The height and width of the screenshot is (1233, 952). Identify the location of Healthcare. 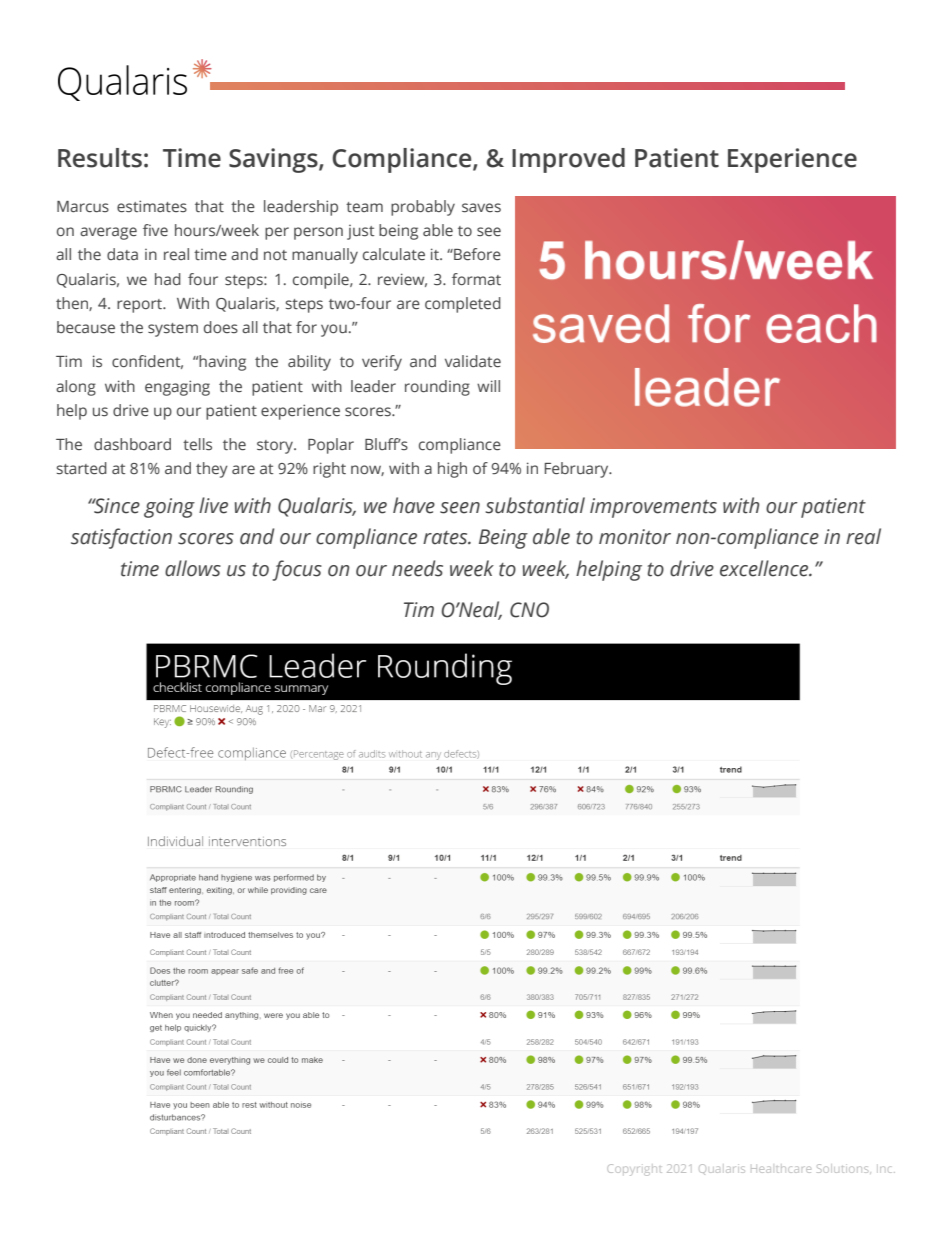
(781, 1169).
